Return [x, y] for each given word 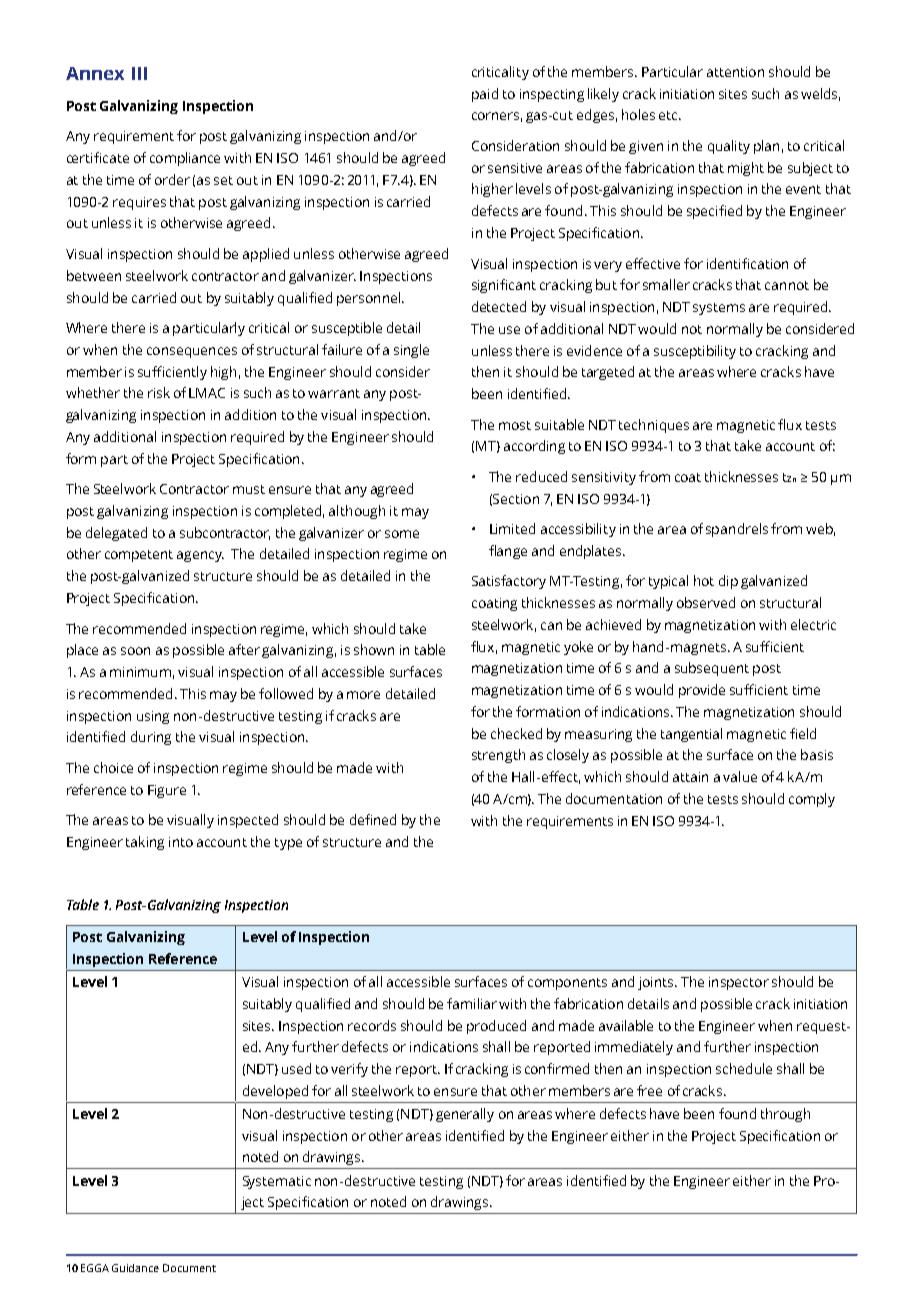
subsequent [712, 669]
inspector [739, 983]
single [411, 351]
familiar [472, 1003]
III [139, 73]
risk [159, 392]
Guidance [135, 1268]
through [785, 1115]
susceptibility [695, 352]
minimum [140, 672]
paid [485, 95]
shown [374, 649]
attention [735, 72]
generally [465, 1115]
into [181, 842]
